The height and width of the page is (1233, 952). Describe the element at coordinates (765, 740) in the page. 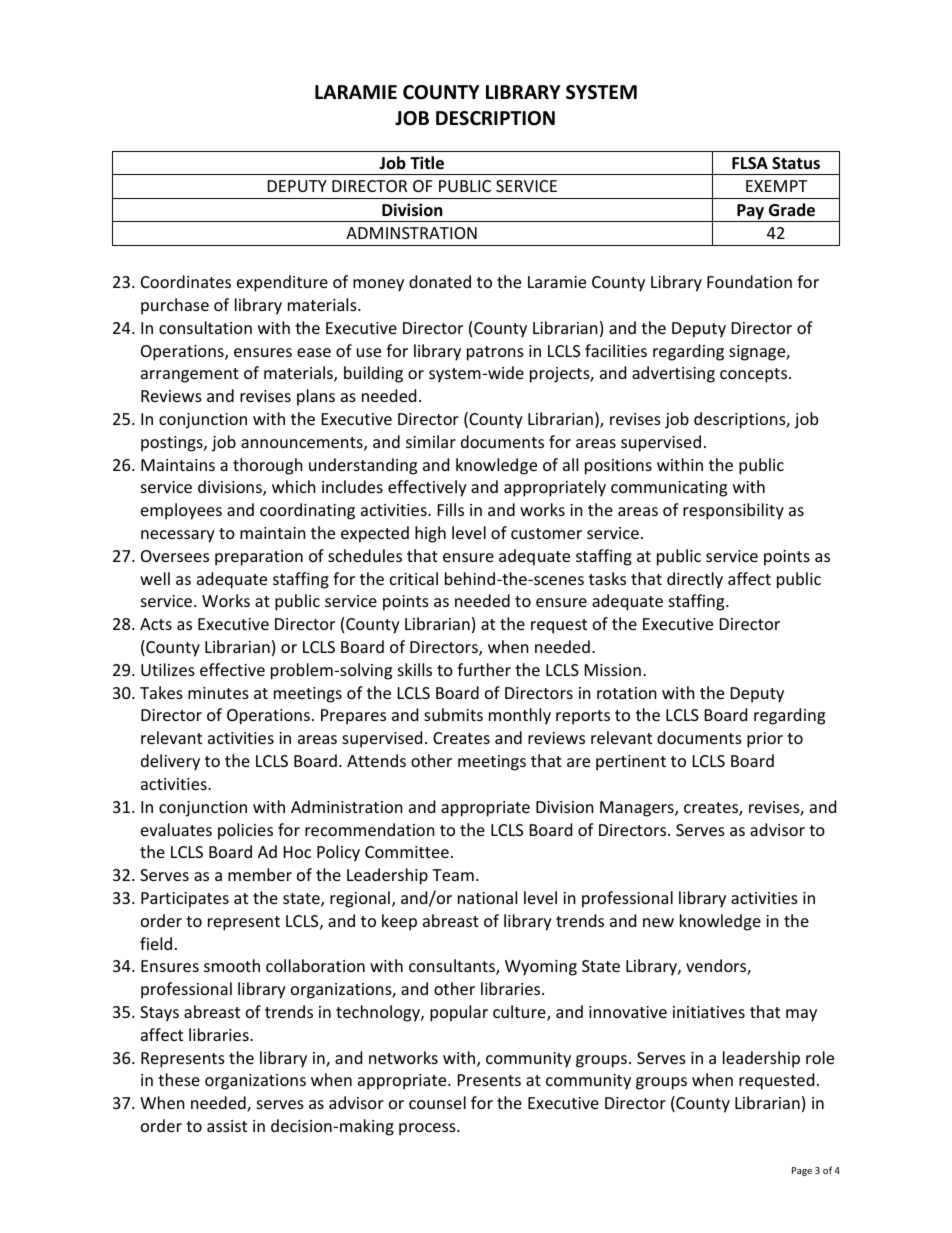

I see `prior` at that location.
